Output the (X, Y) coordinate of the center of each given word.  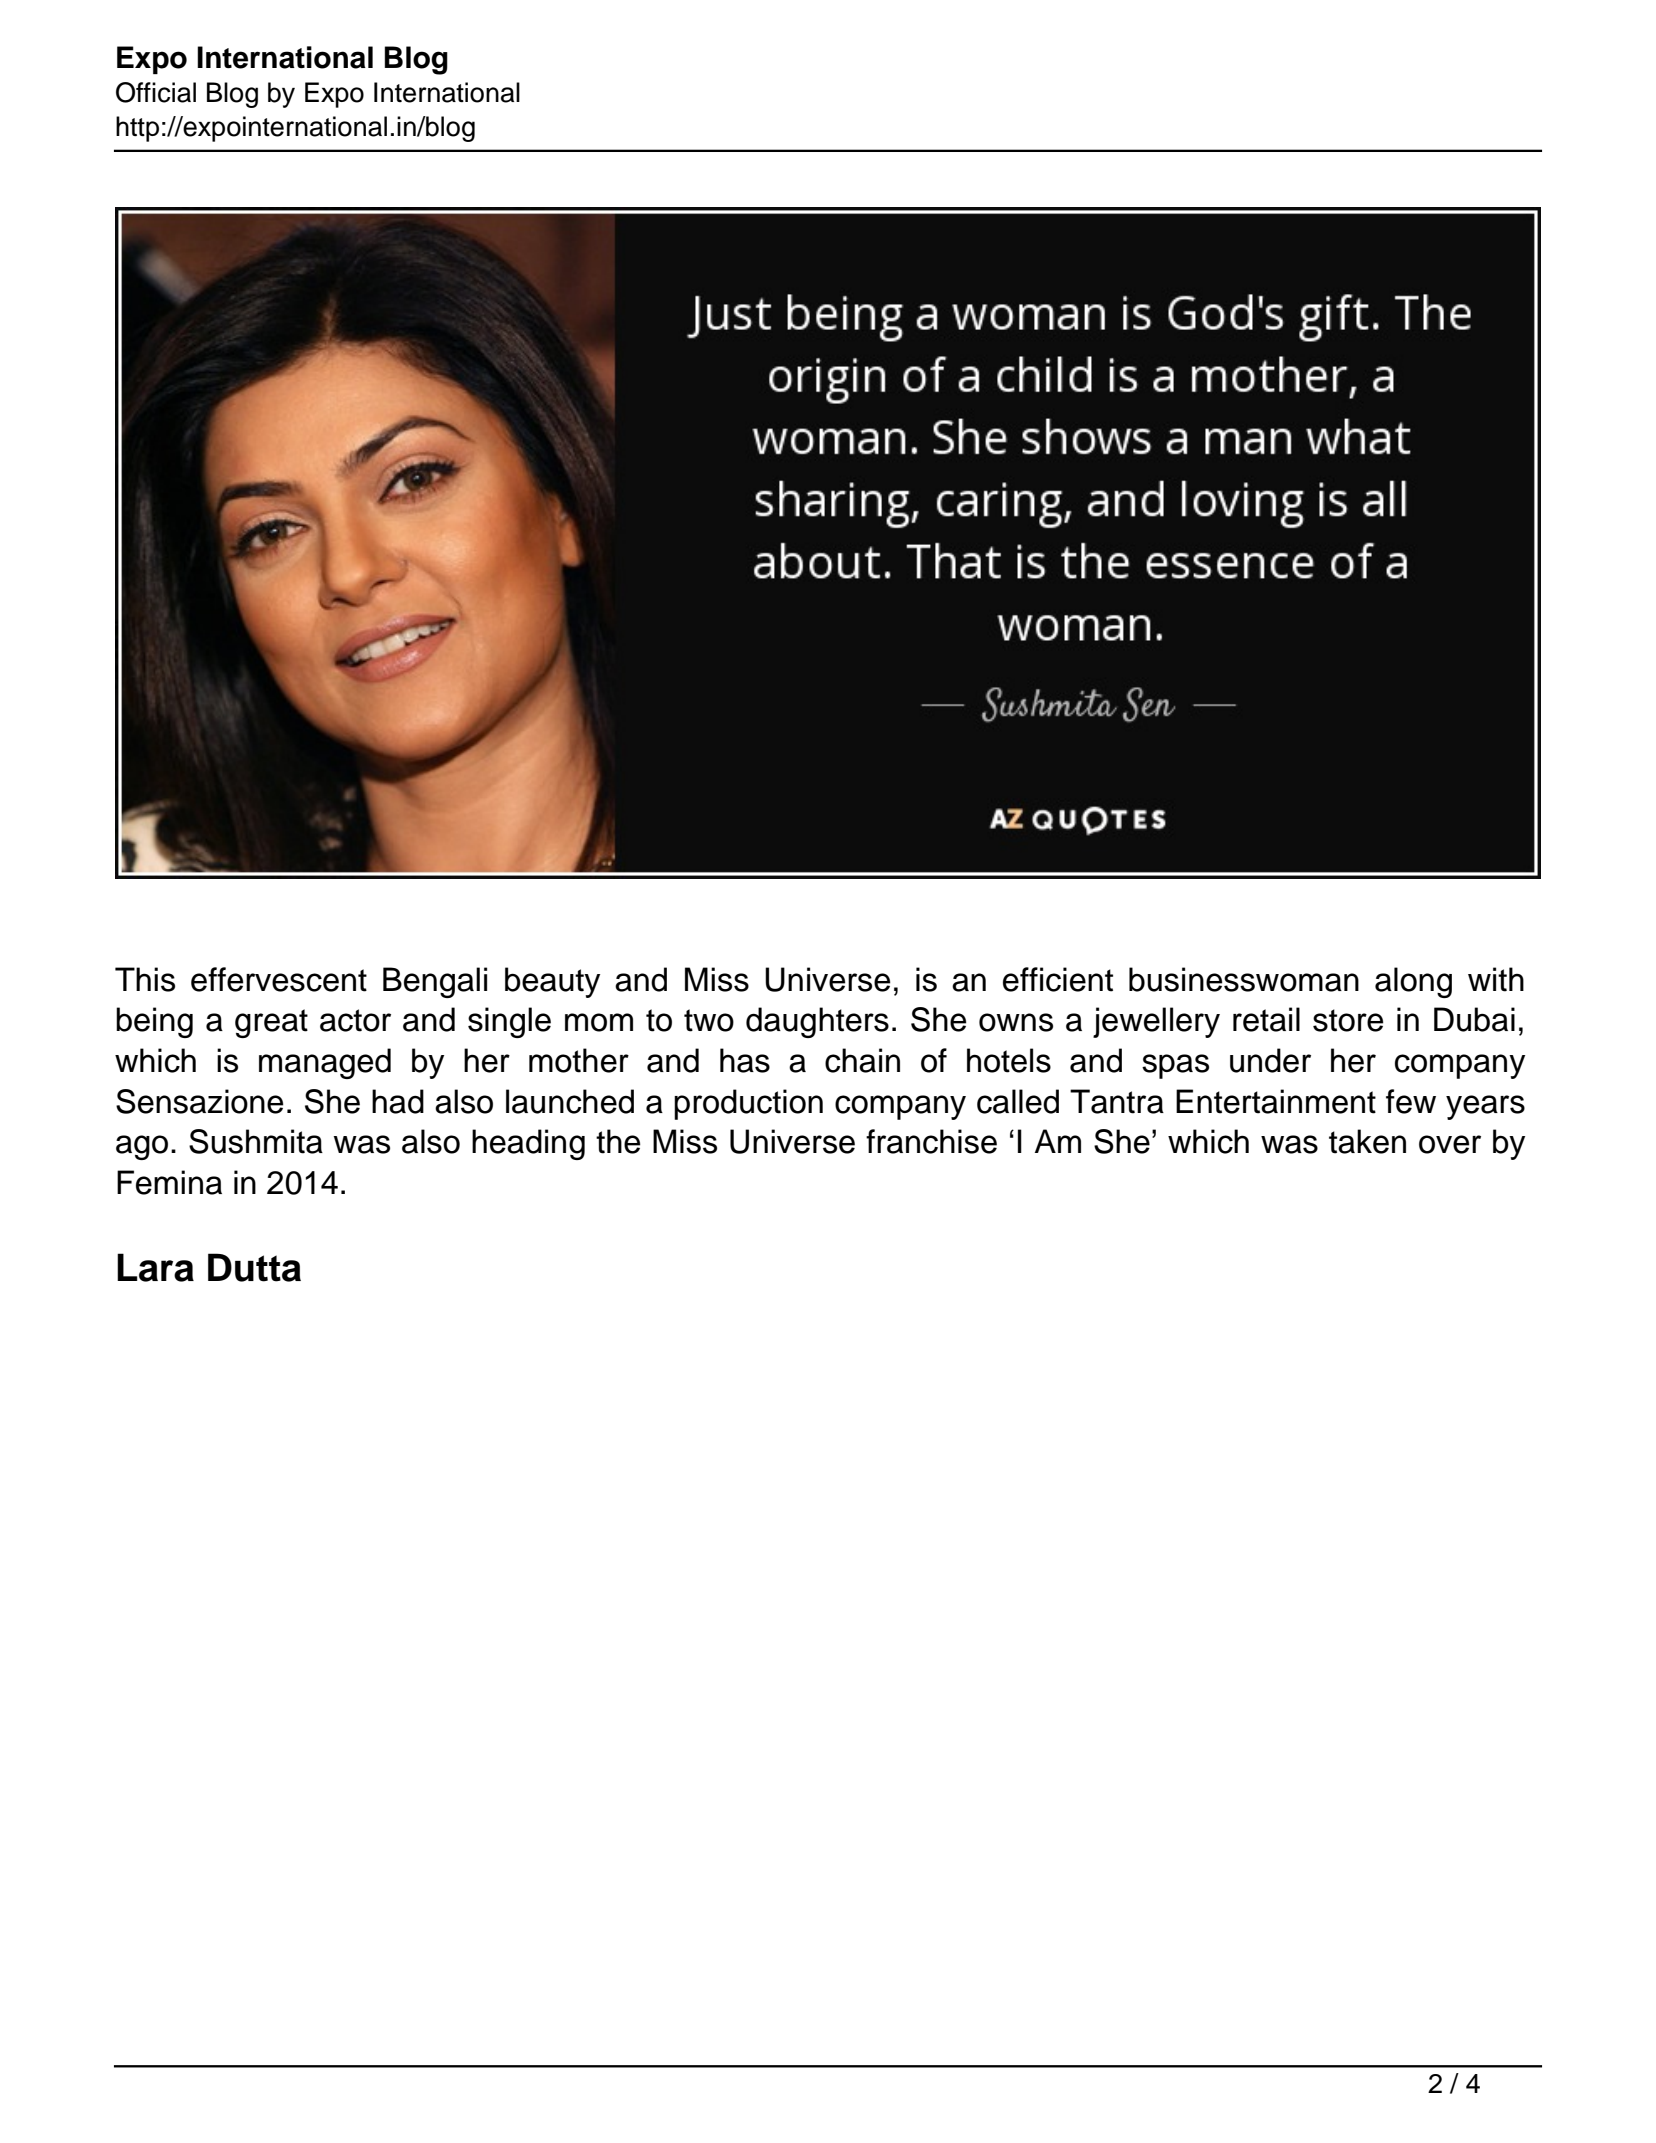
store (1348, 1020)
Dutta (254, 1267)
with (1496, 979)
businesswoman (1244, 979)
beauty (552, 982)
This (145, 979)
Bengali (435, 982)
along (1413, 982)
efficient (1058, 979)
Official (156, 92)
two (709, 1020)
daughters (817, 1022)
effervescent (279, 979)
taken (1367, 1141)
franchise (931, 1141)
